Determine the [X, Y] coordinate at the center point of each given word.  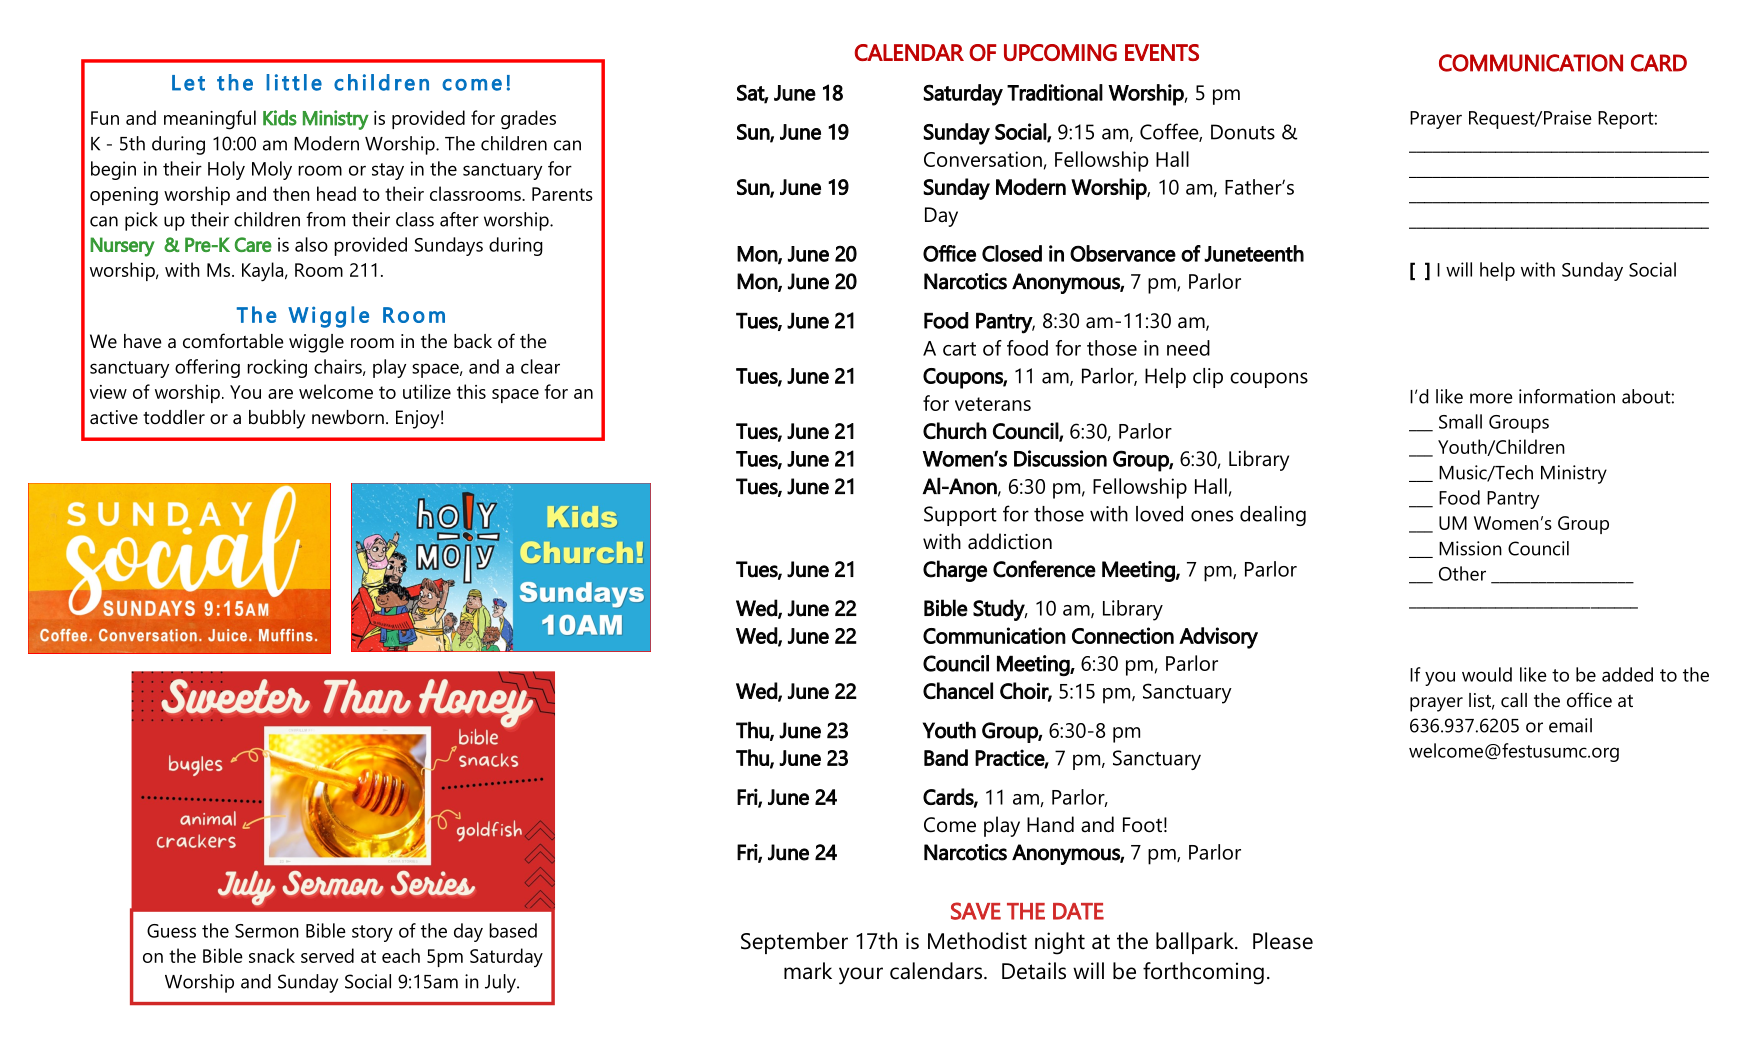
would [1487, 674]
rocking [277, 368]
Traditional [1055, 92]
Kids [280, 118]
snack [272, 955]
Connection [1123, 635]
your [861, 976]
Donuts [1243, 132]
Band [946, 757]
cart [959, 349]
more [1491, 398]
